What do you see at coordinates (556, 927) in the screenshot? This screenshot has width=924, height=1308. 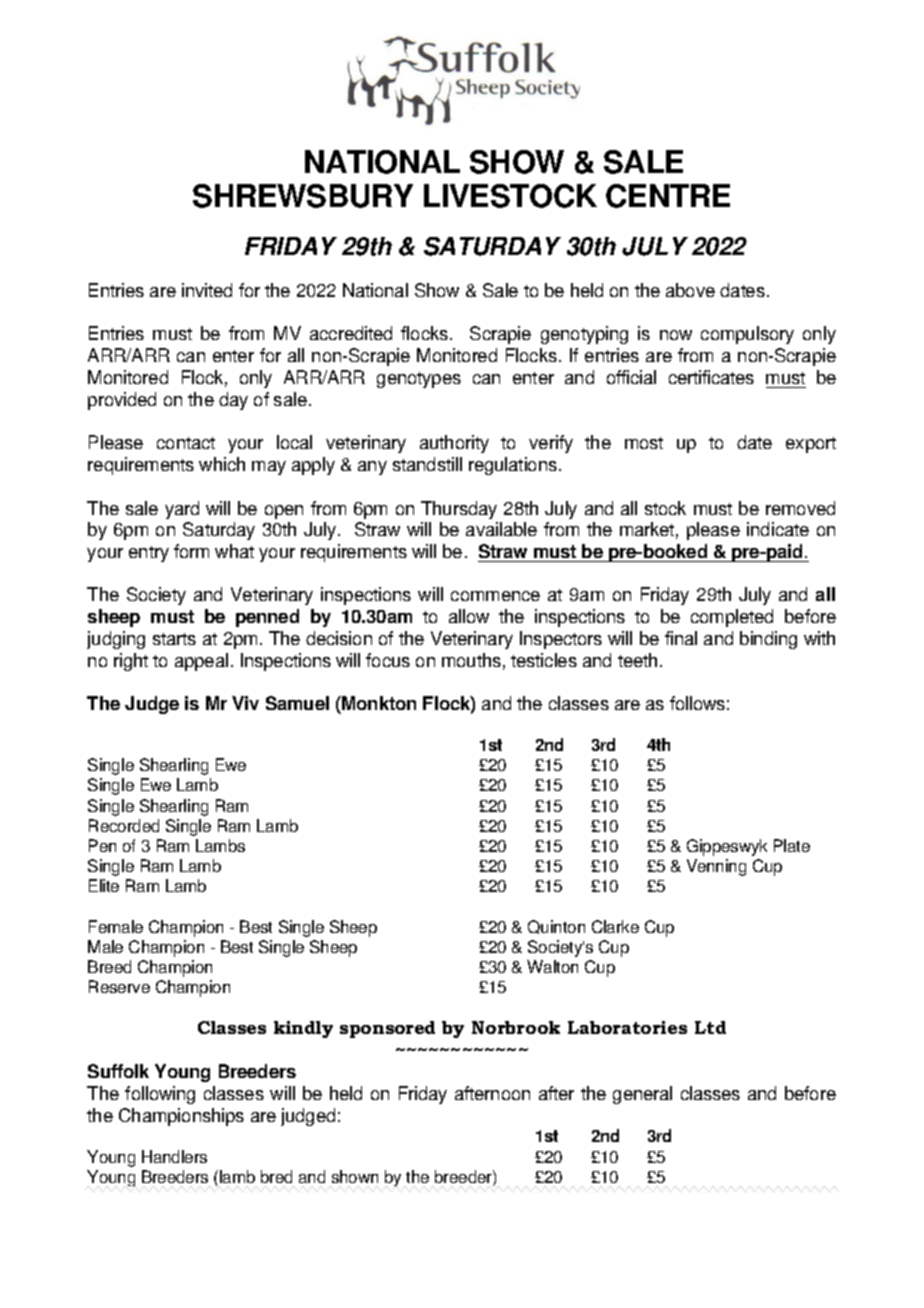 I see `Quinton` at bounding box center [556, 927].
